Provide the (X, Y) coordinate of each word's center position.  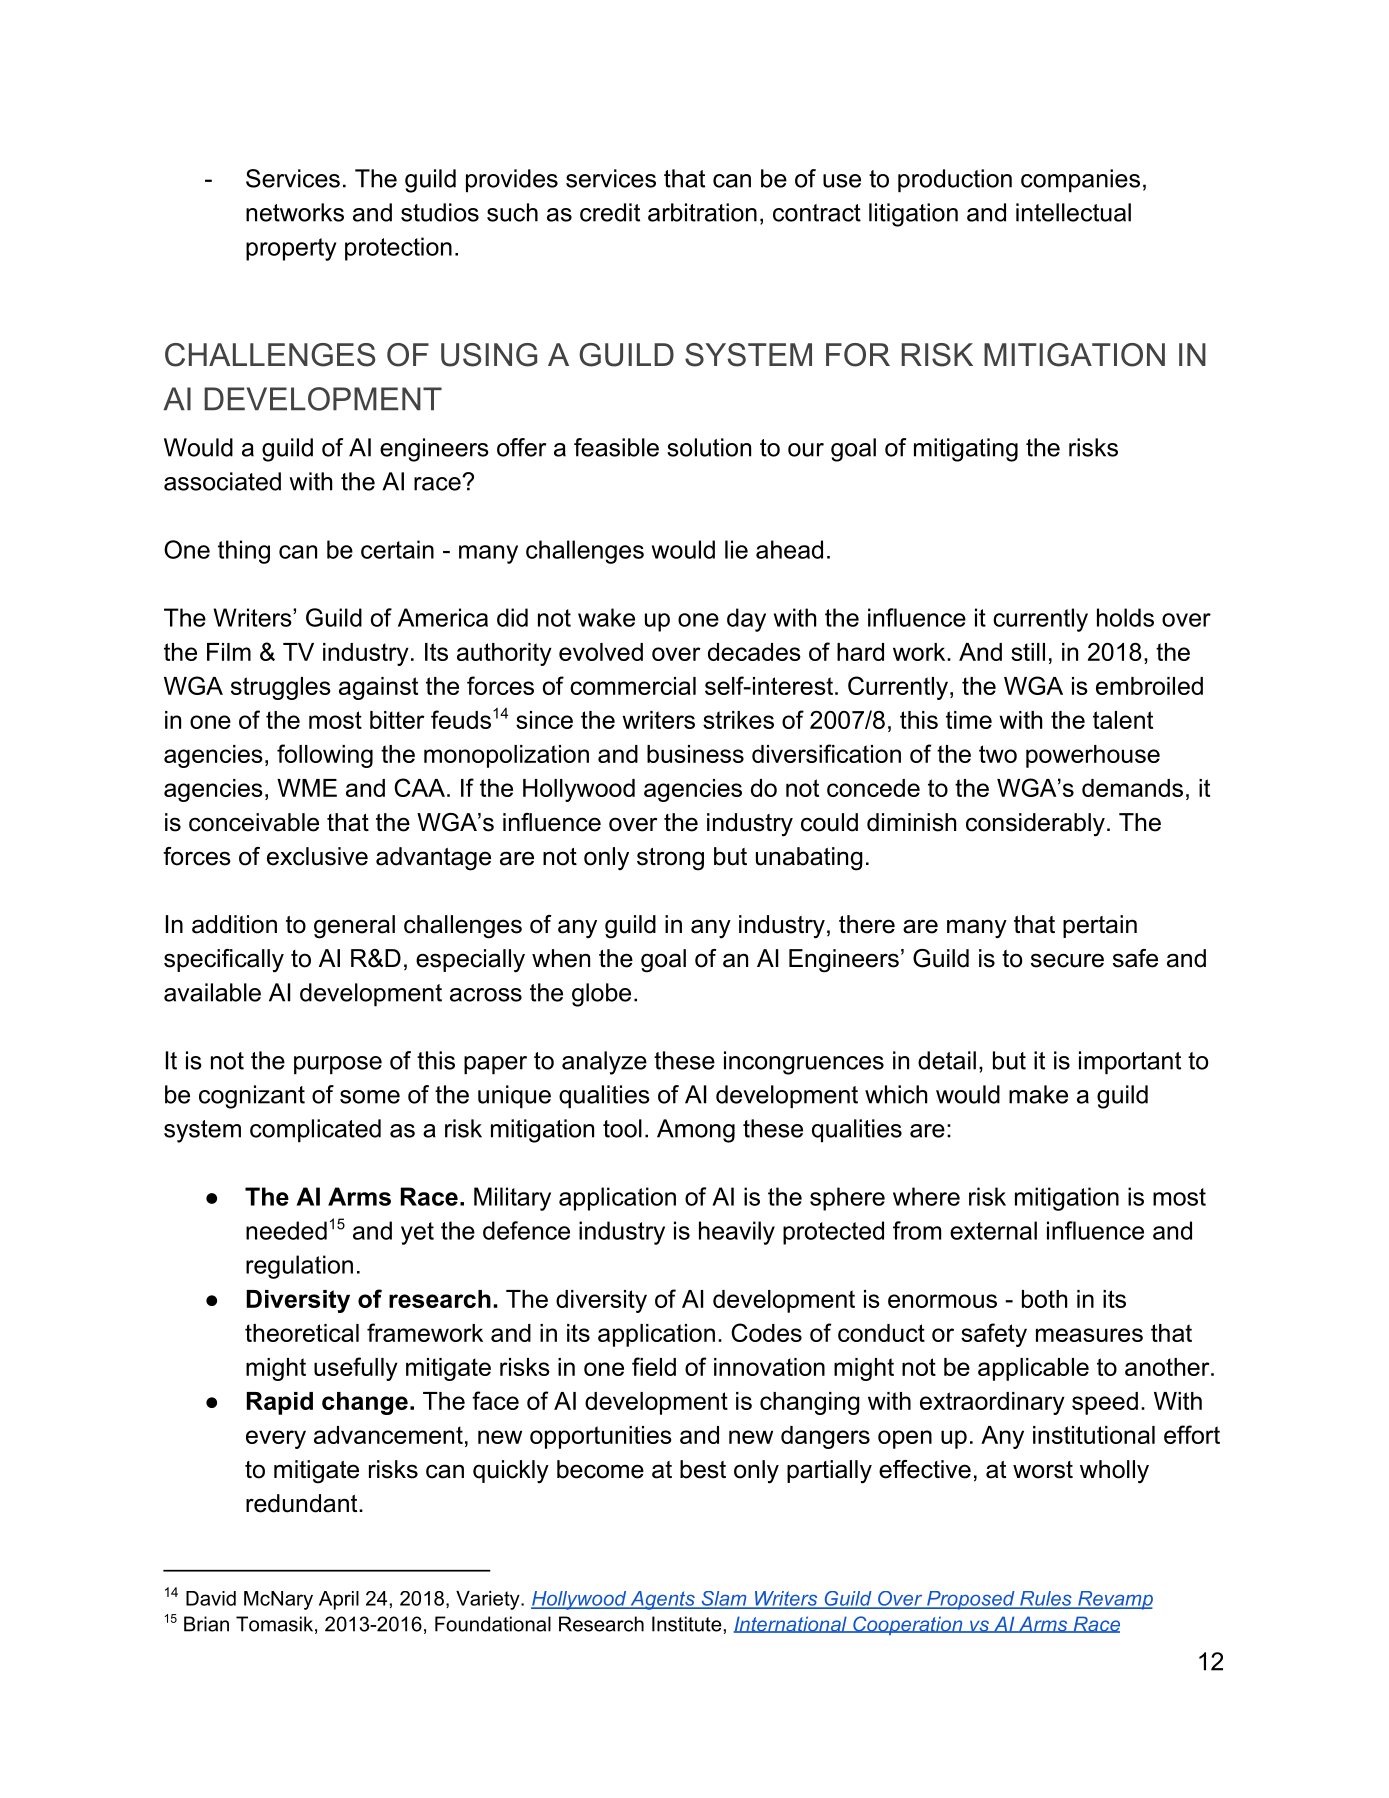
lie (736, 549)
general (354, 927)
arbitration (702, 212)
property (291, 249)
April (339, 1600)
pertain (1100, 926)
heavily (737, 1233)
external (993, 1230)
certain (397, 549)
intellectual (1073, 212)
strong (670, 859)
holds (1125, 617)
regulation (299, 1267)
